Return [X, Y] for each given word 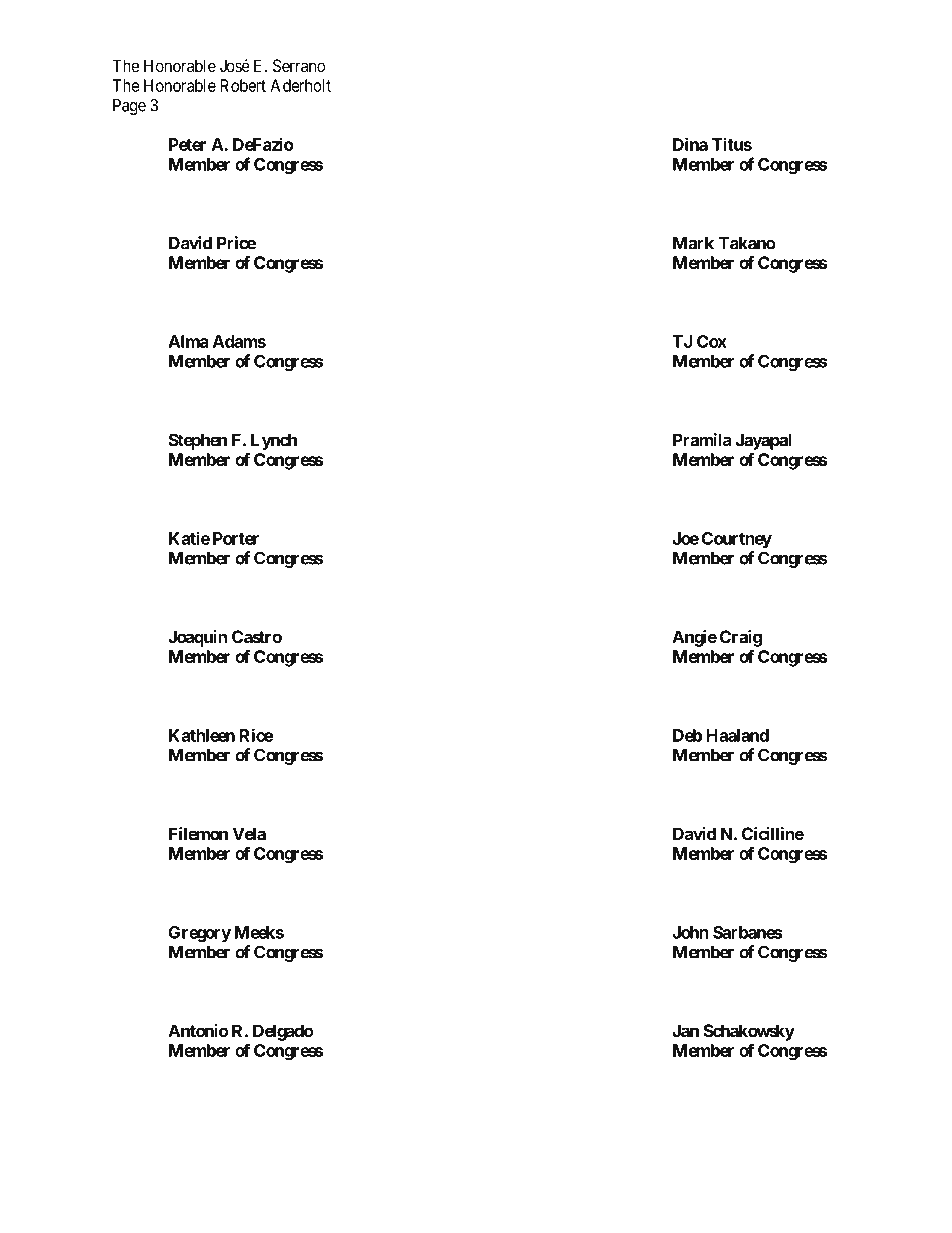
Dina [690, 144]
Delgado [283, 1032]
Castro [257, 637]
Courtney [737, 540]
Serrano [299, 65]
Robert [243, 85]
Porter [236, 538]
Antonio [198, 1030]
